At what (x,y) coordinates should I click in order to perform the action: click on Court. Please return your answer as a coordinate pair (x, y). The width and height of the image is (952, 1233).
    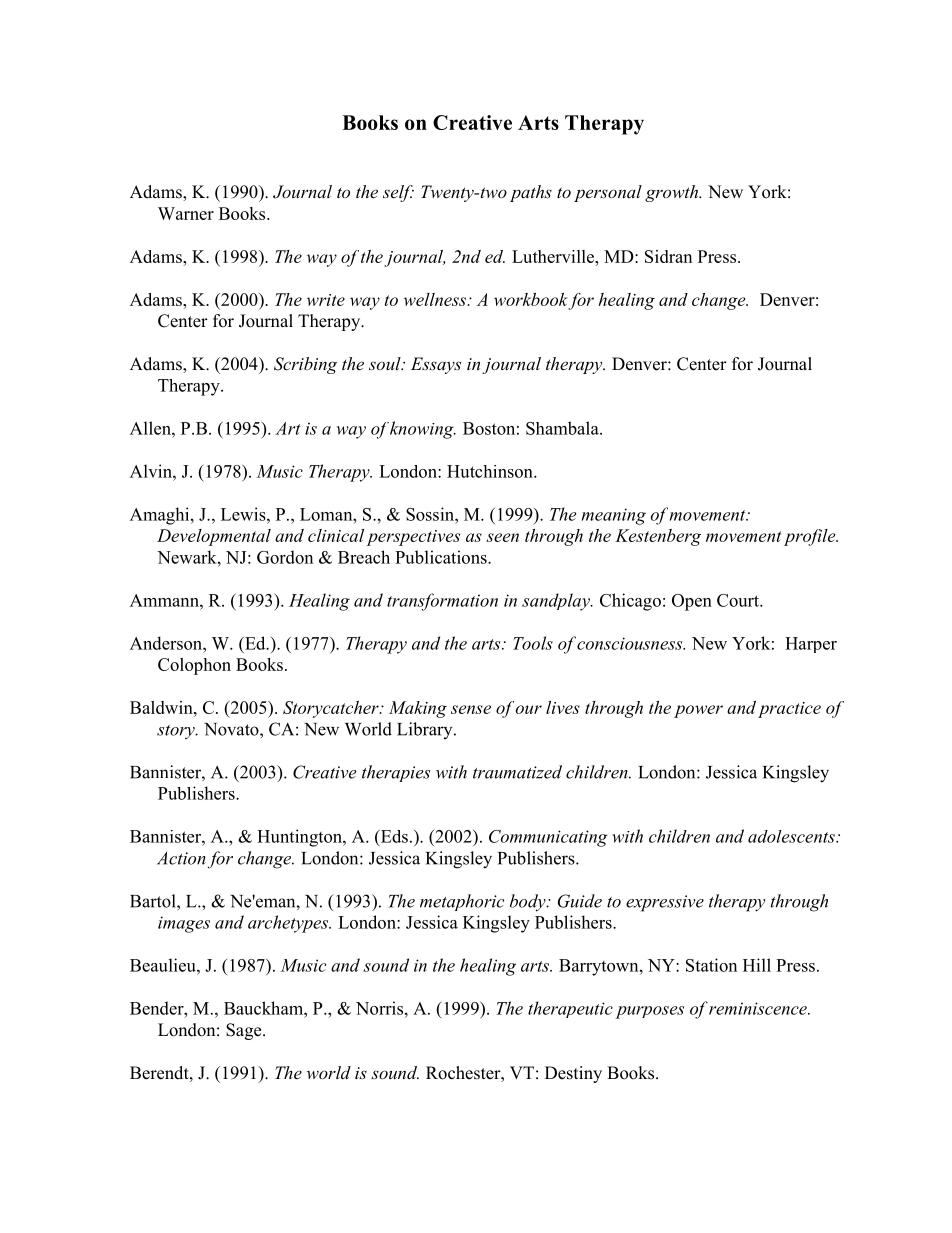
    Looking at the image, I should click on (739, 600).
